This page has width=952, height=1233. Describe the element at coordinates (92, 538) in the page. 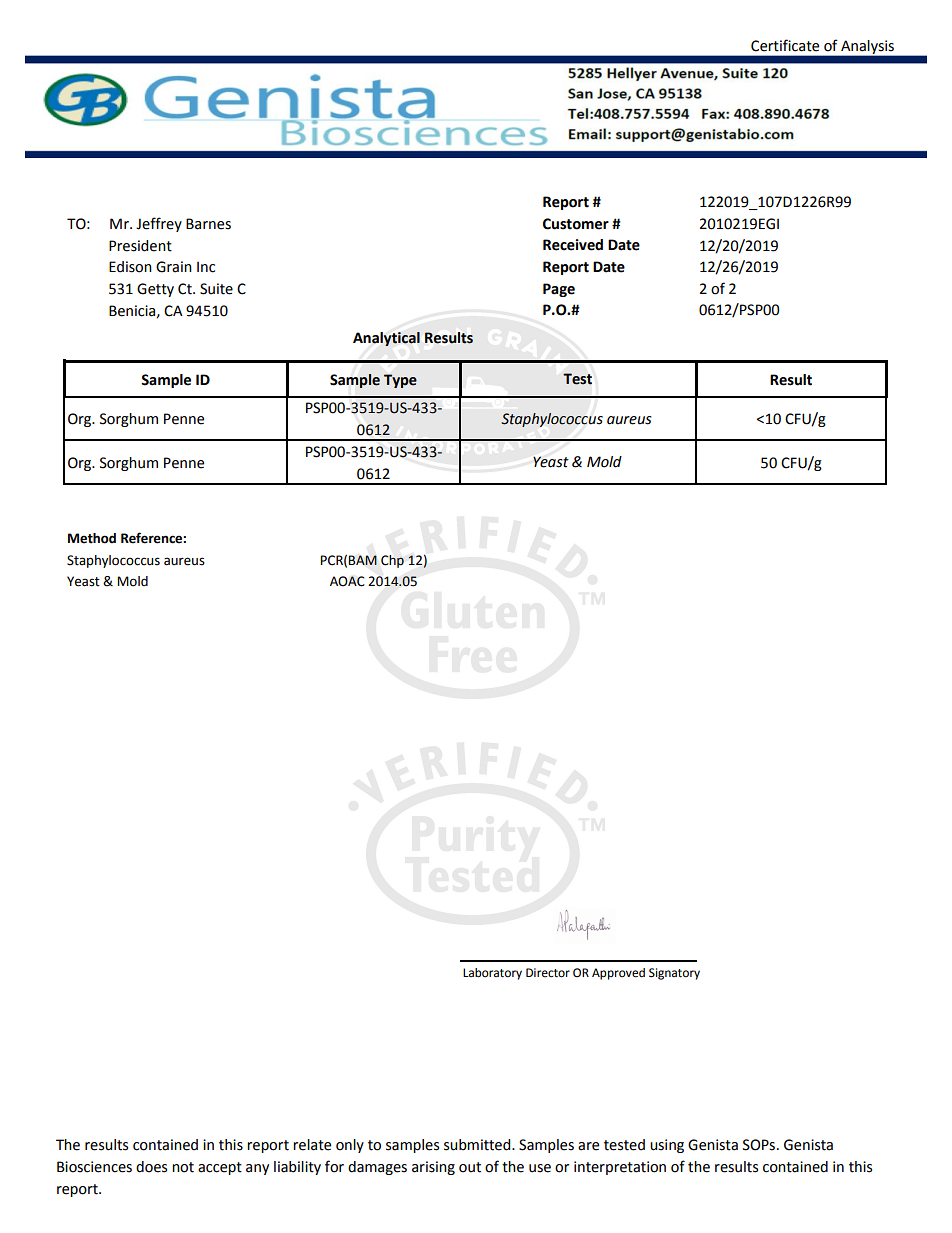

I see `Method` at that location.
